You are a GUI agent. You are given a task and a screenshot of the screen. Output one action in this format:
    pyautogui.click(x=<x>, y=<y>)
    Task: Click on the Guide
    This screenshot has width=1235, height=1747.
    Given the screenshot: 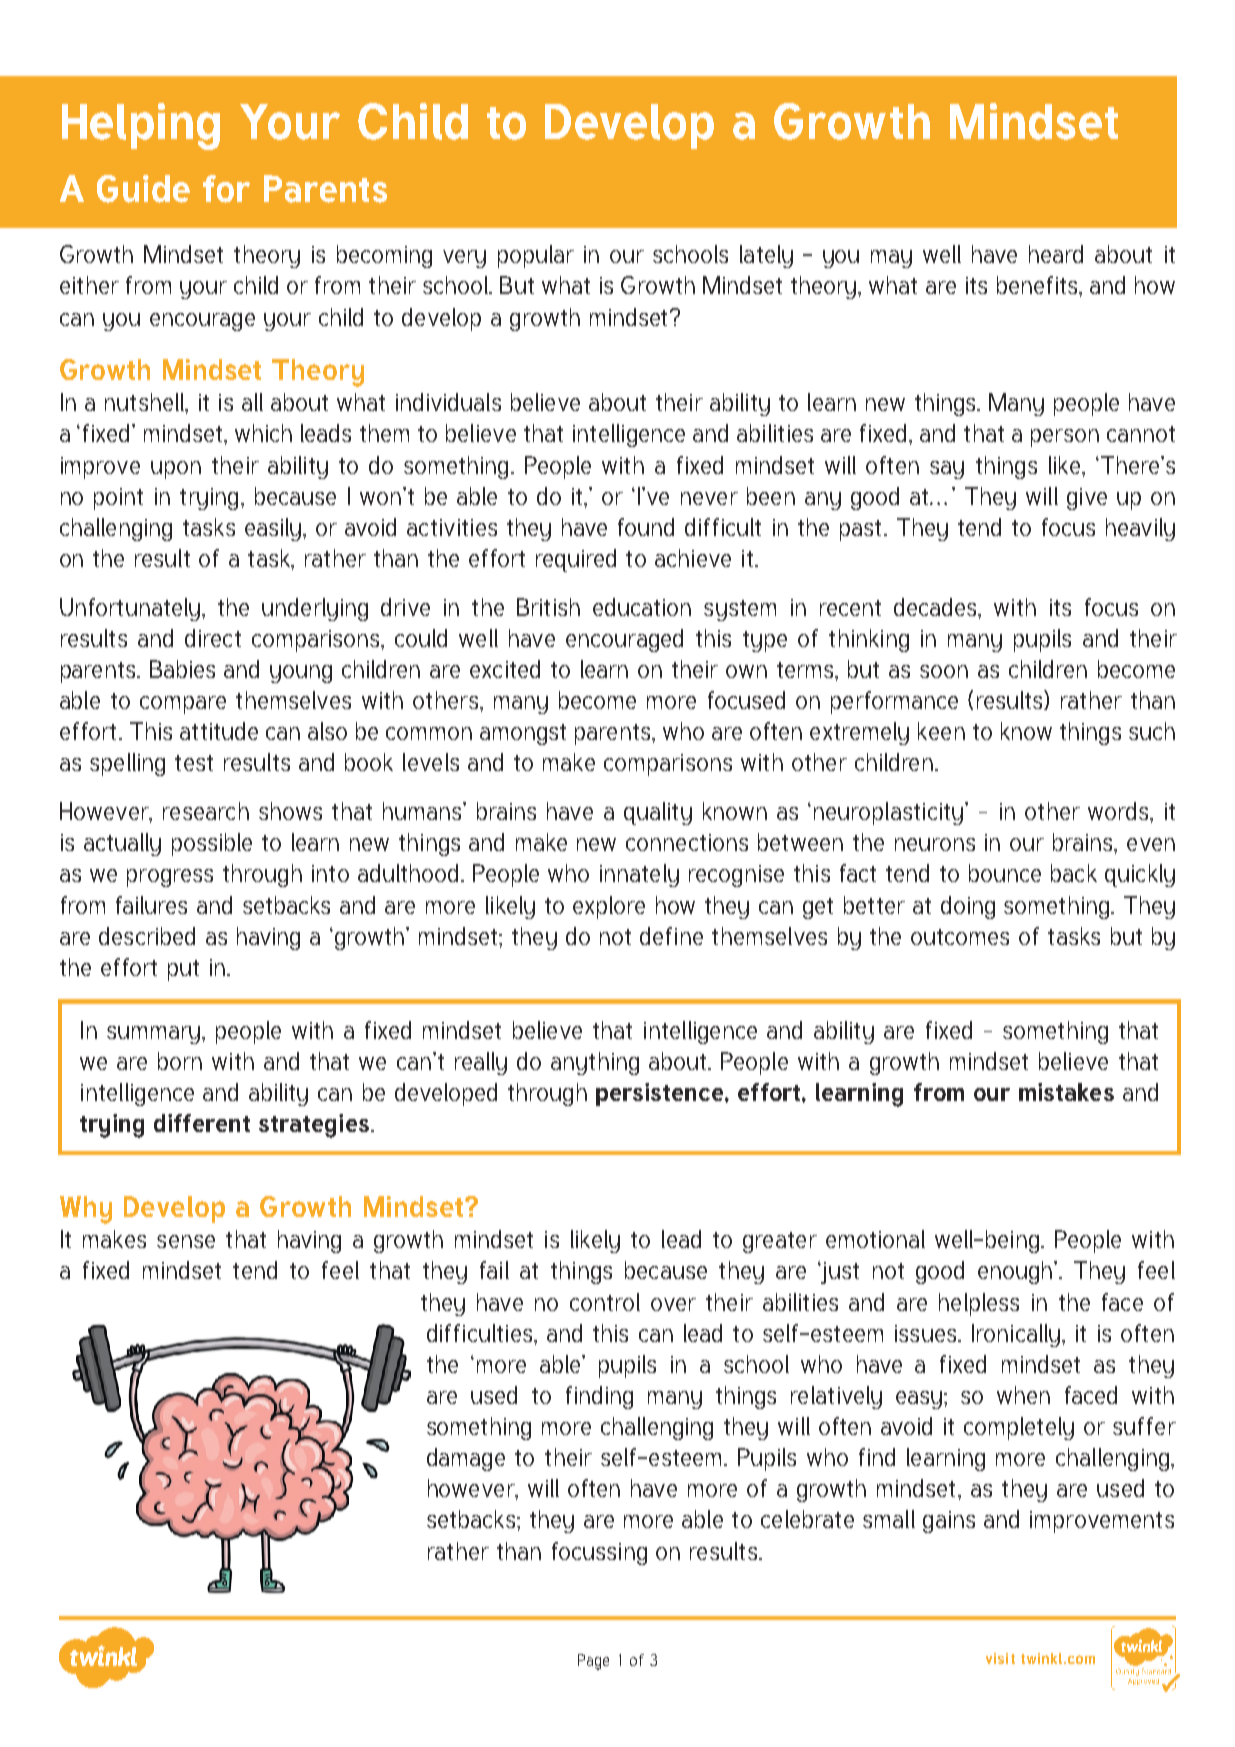 What is the action you would take?
    pyautogui.click(x=143, y=189)
